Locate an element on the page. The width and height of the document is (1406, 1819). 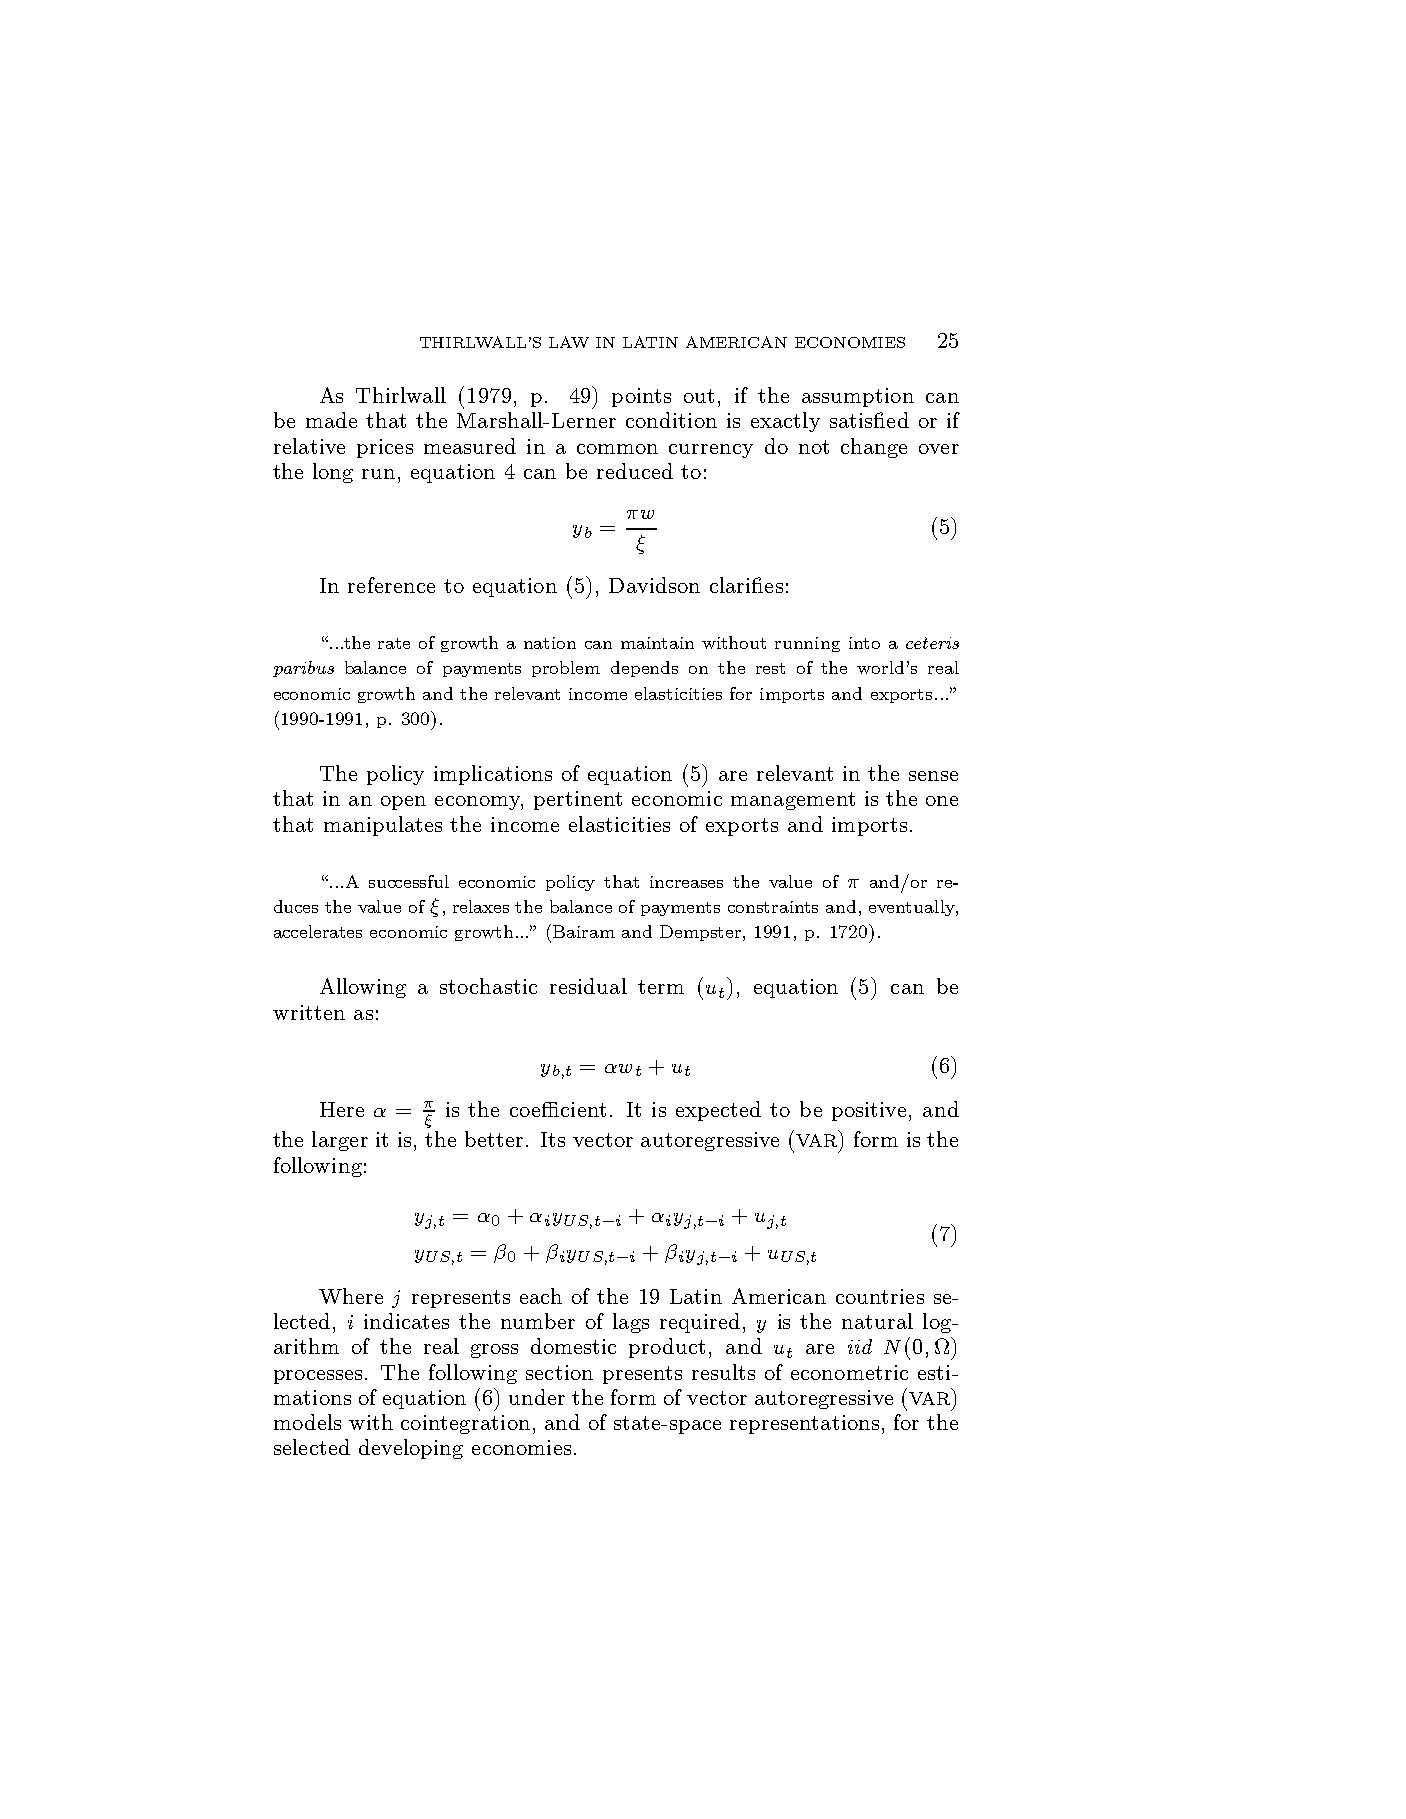
prices is located at coordinates (385, 448).
